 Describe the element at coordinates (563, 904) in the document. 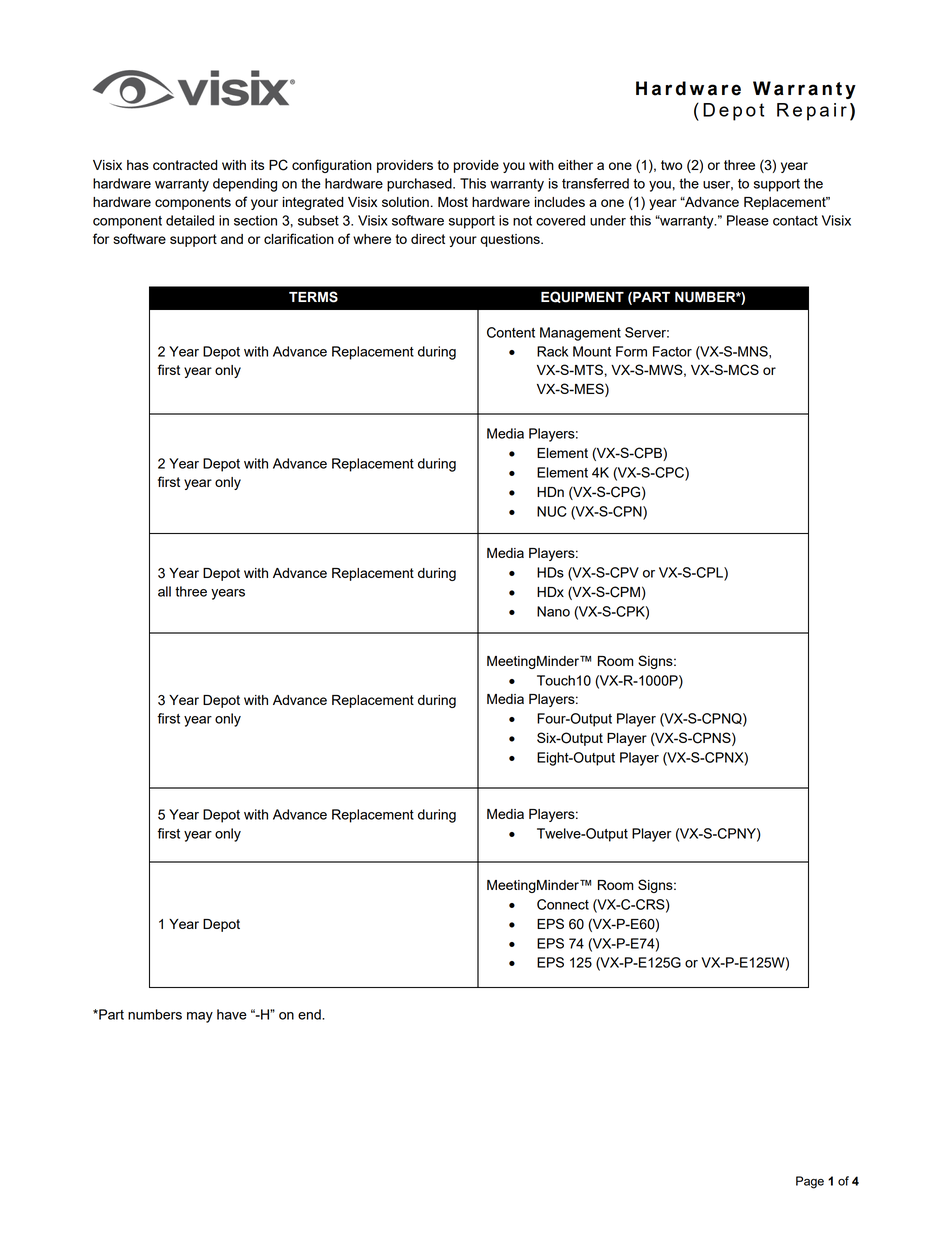

I see `Connect` at that location.
